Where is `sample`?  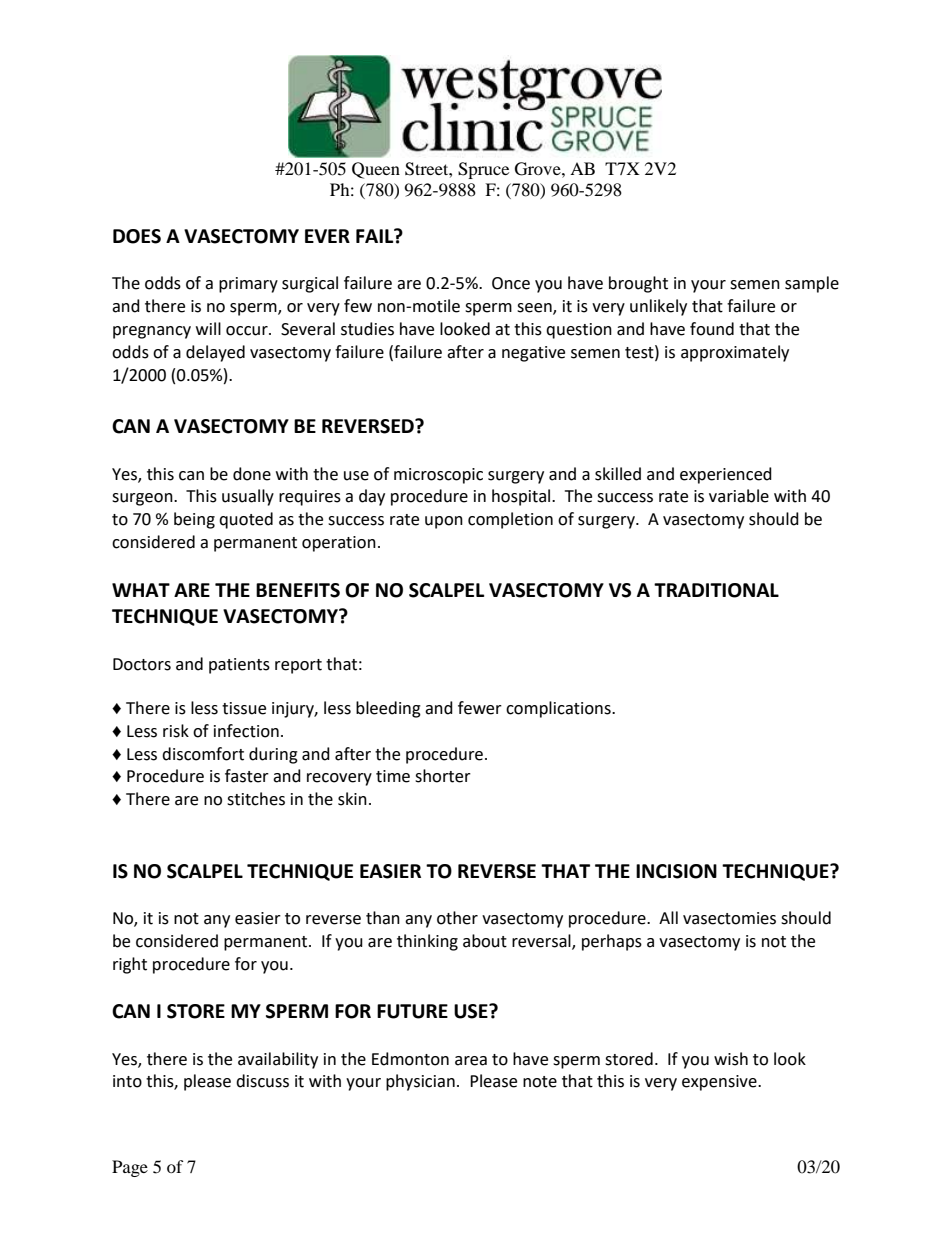 sample is located at coordinates (812, 284).
